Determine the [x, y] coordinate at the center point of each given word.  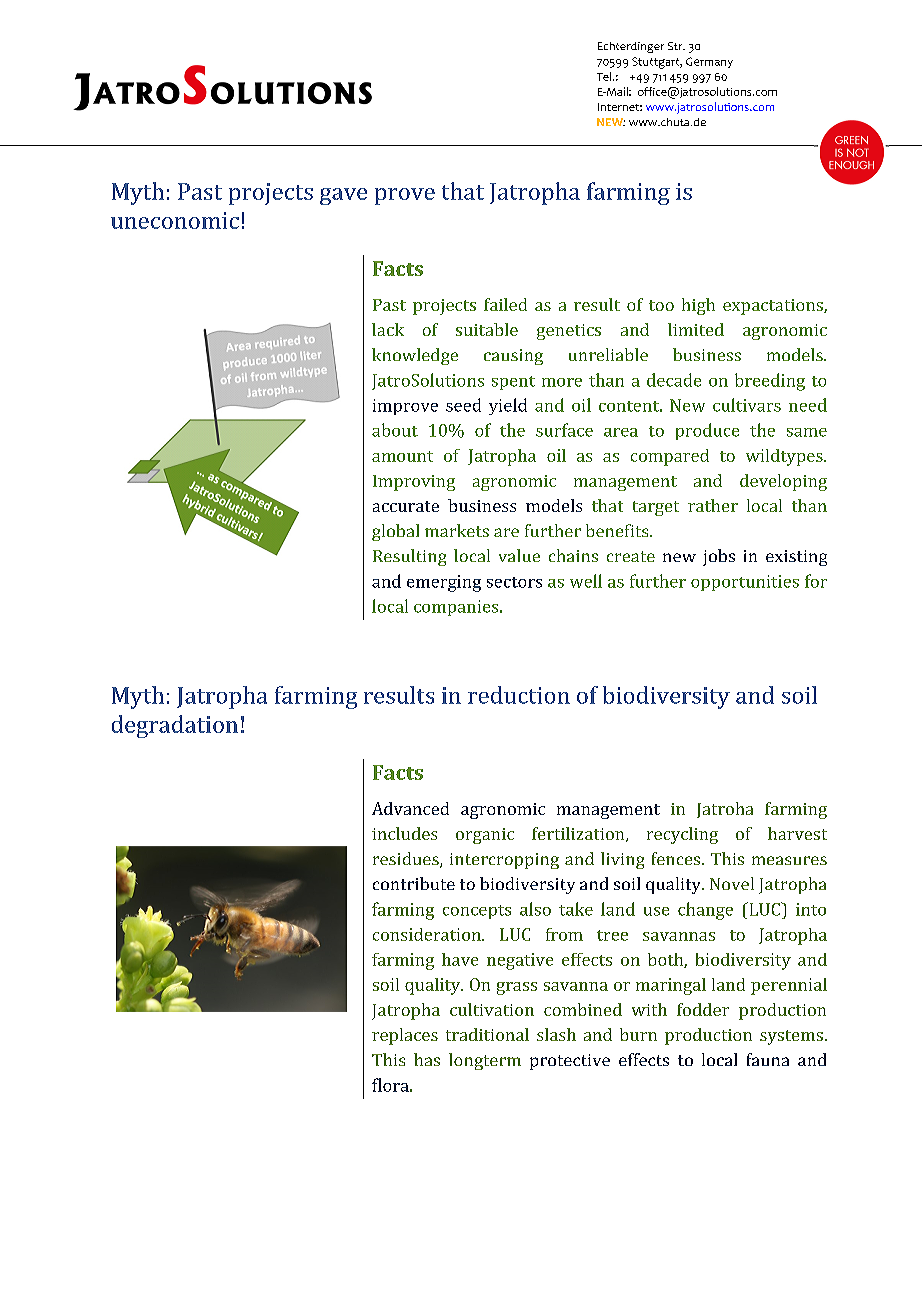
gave [343, 196]
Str [676, 46]
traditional [487, 1034]
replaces [405, 1036]
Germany [709, 62]
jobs [719, 557]
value [519, 555]
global [395, 532]
